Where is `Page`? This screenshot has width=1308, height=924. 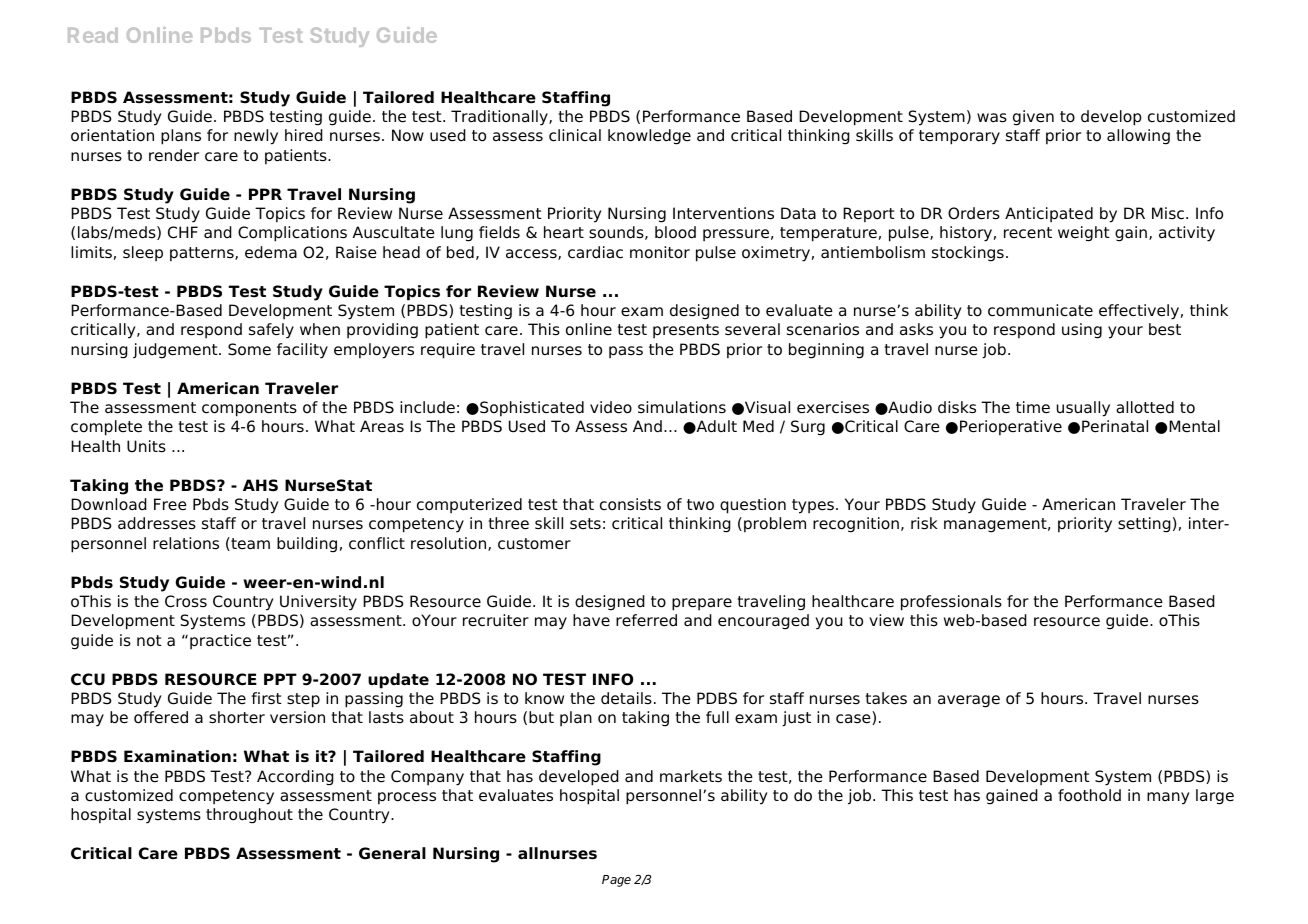
Page is located at coordinates (616, 881).
